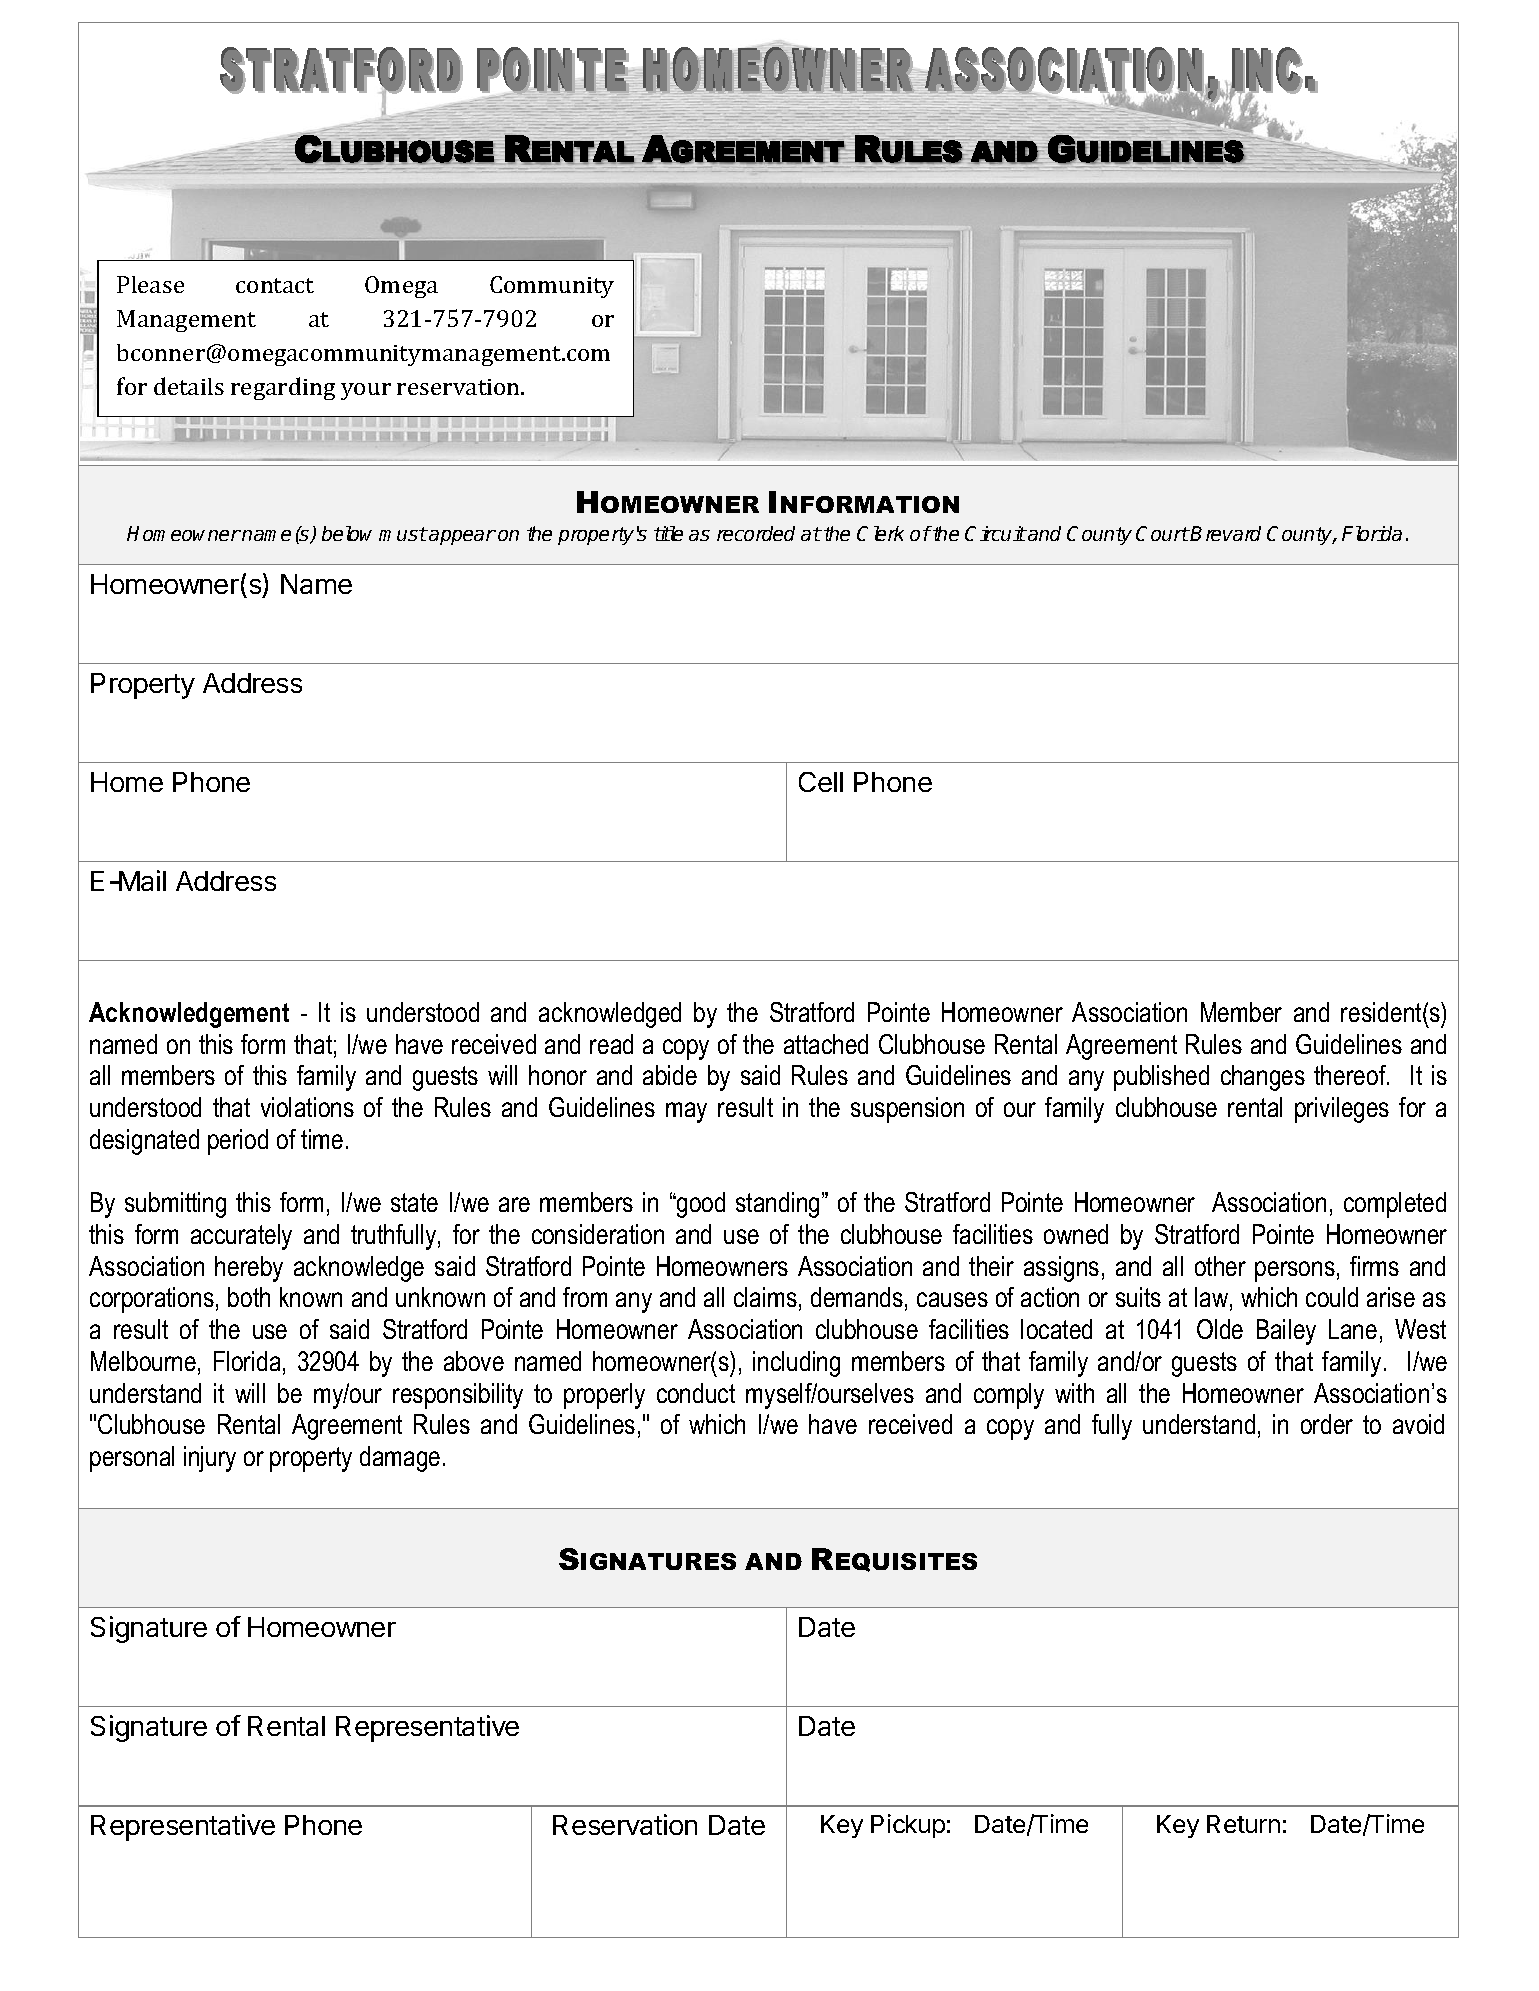 Image resolution: width=1539 pixels, height=1991 pixels. I want to click on injury, so click(210, 1459).
